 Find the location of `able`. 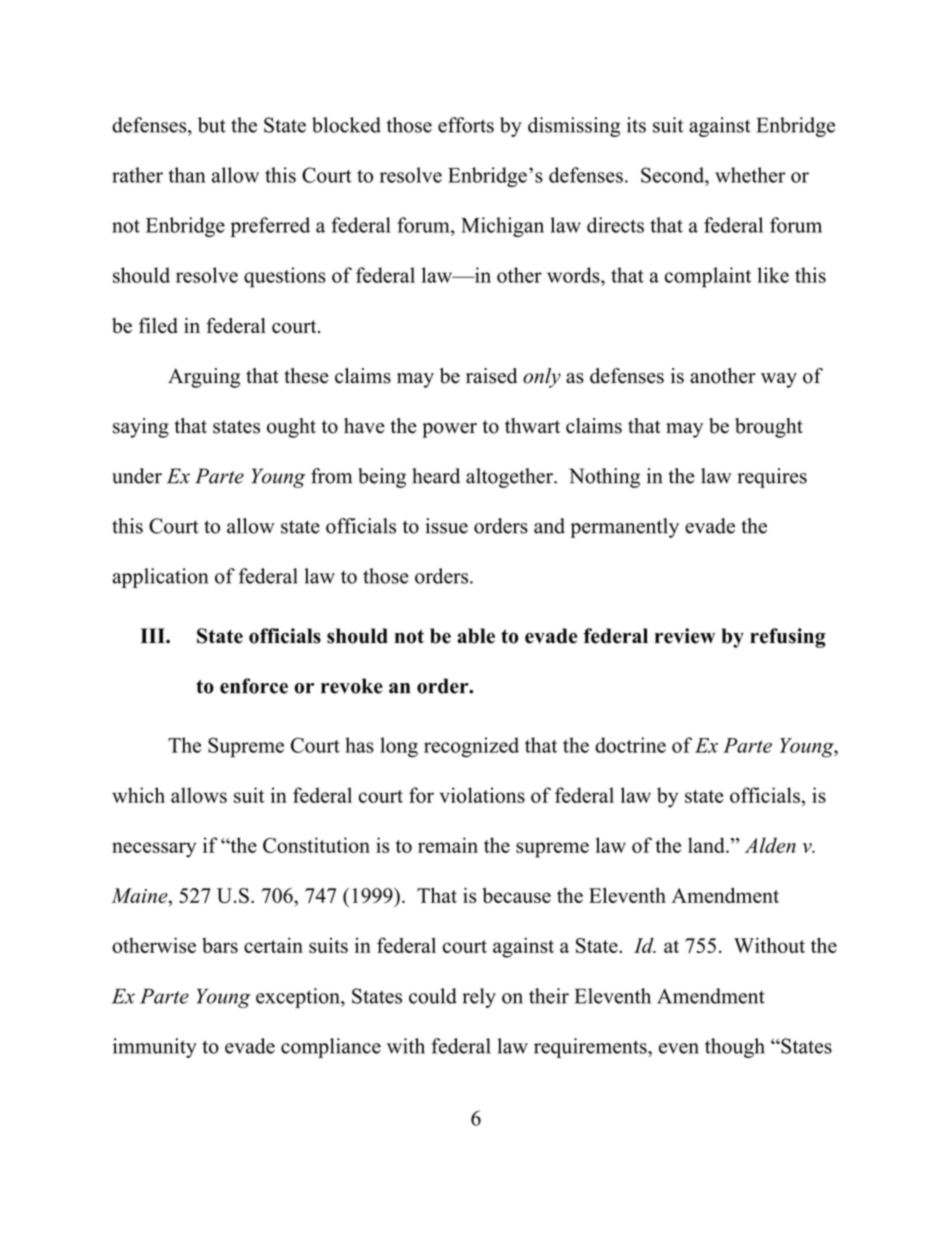

able is located at coordinates (476, 636).
